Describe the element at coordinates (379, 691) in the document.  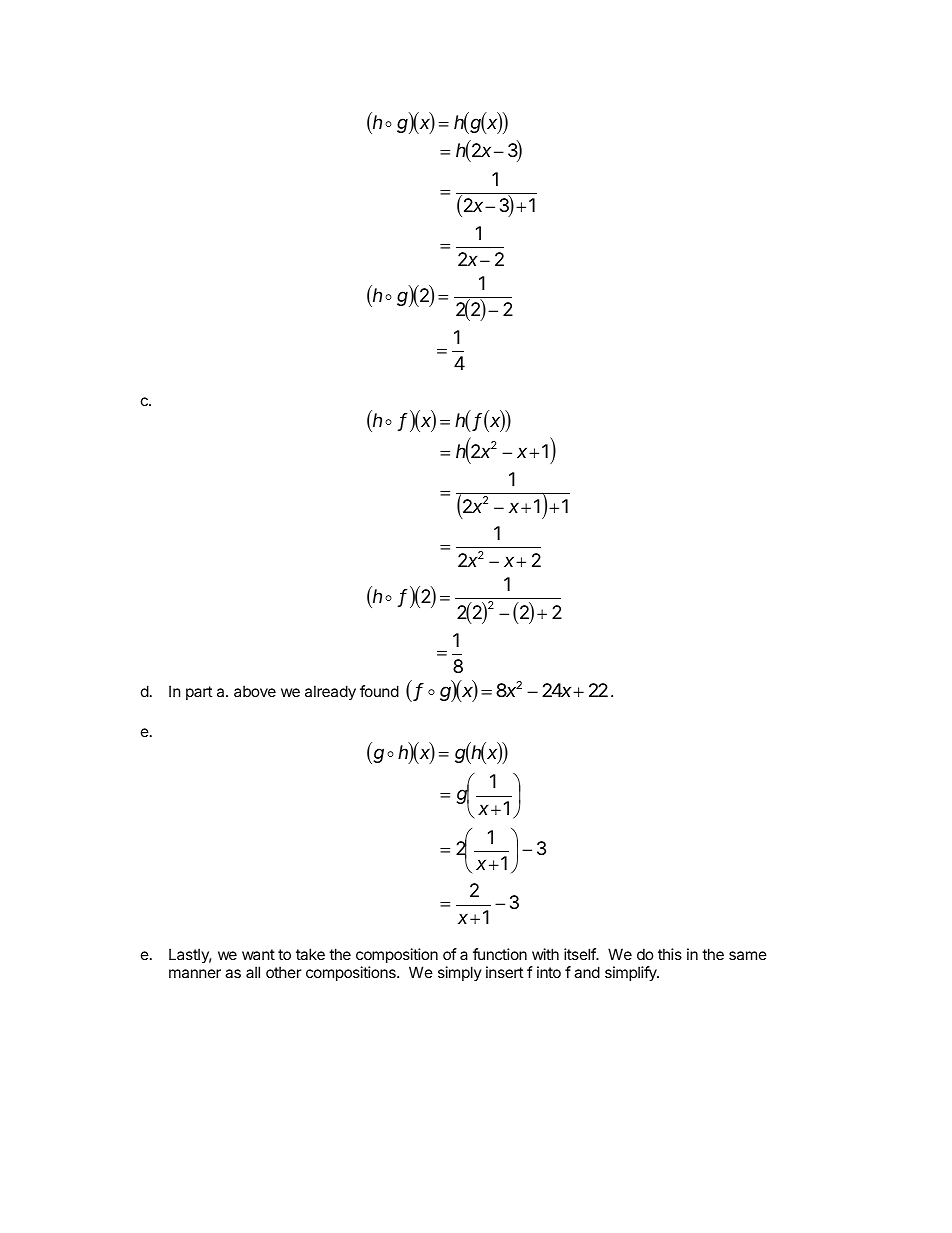
I see `found` at that location.
